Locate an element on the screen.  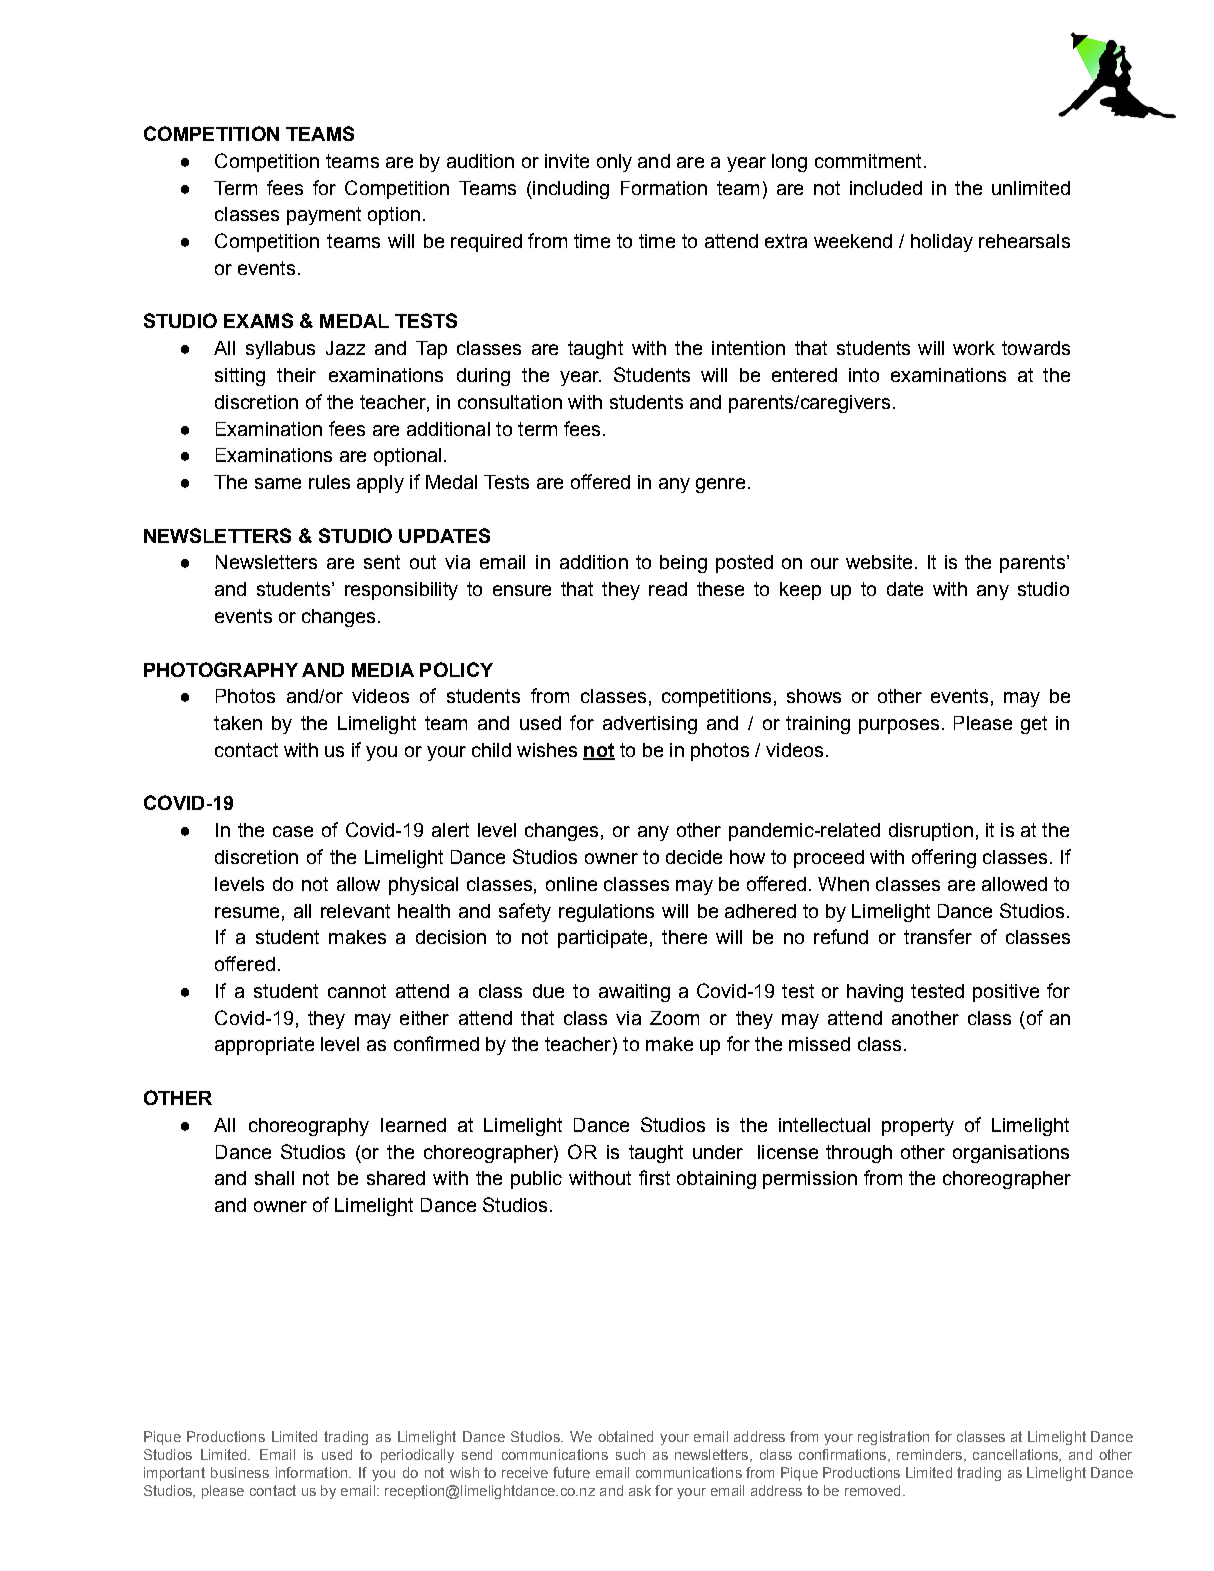
business is located at coordinates (240, 1472).
